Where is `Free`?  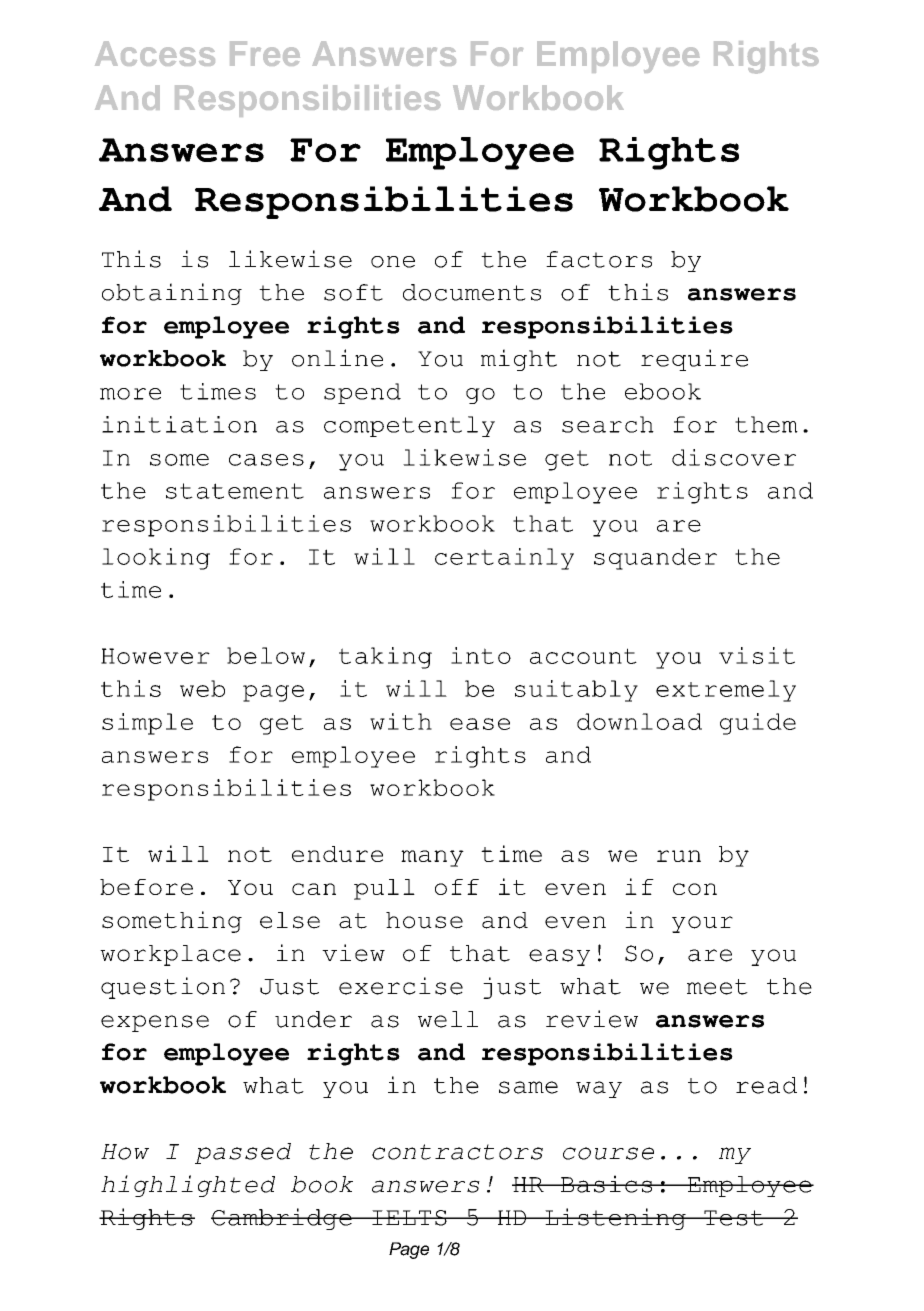 Free is located at coordinates (265, 53).
